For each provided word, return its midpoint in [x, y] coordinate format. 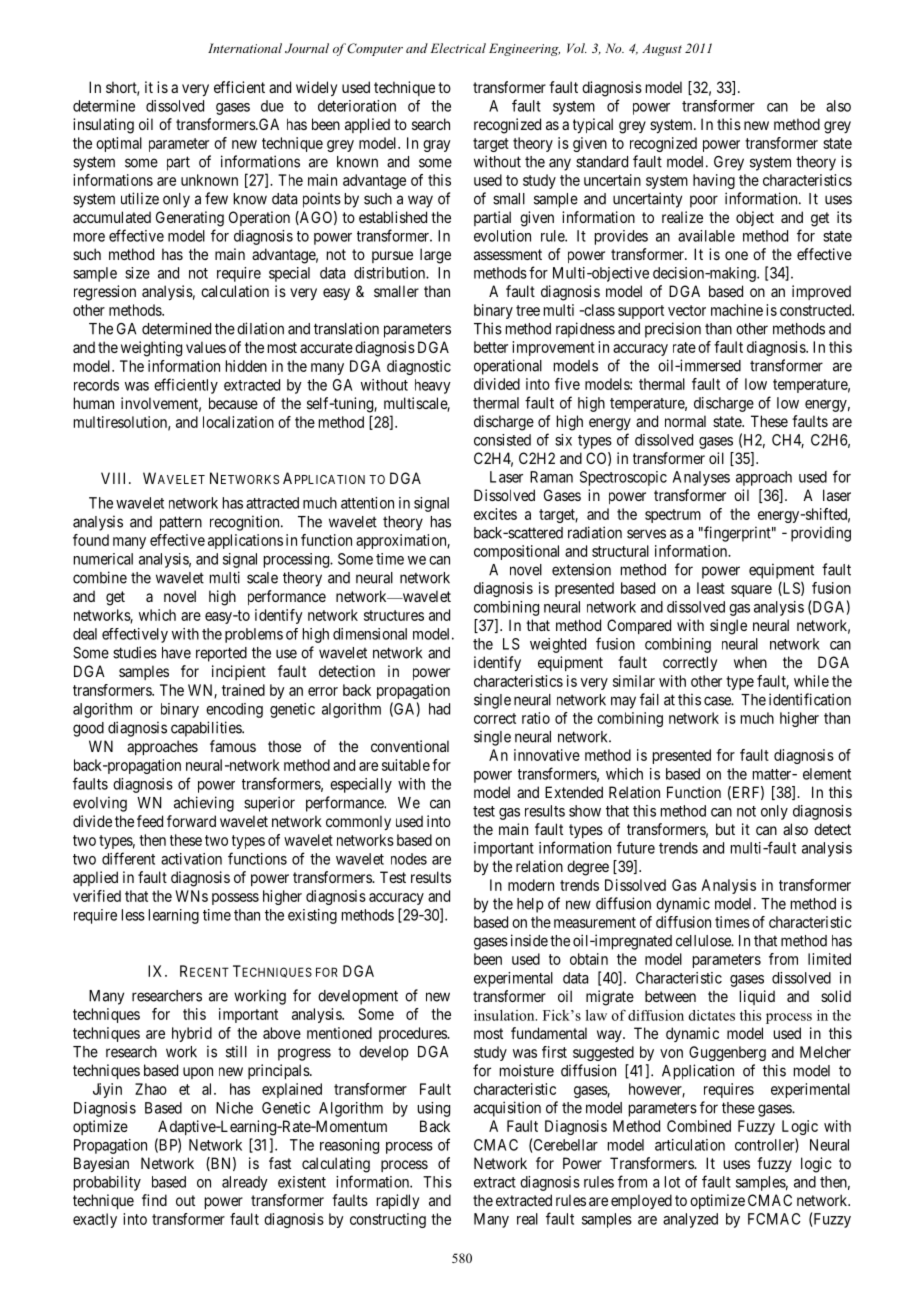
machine [737, 310]
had [439, 709]
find [154, 1200]
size [137, 273]
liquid [757, 997]
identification [810, 699]
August [662, 50]
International [245, 48]
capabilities [207, 729]
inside [529, 940]
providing [821, 534]
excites [495, 514]
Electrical [458, 48]
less [133, 915]
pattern [181, 523]
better [491, 347]
